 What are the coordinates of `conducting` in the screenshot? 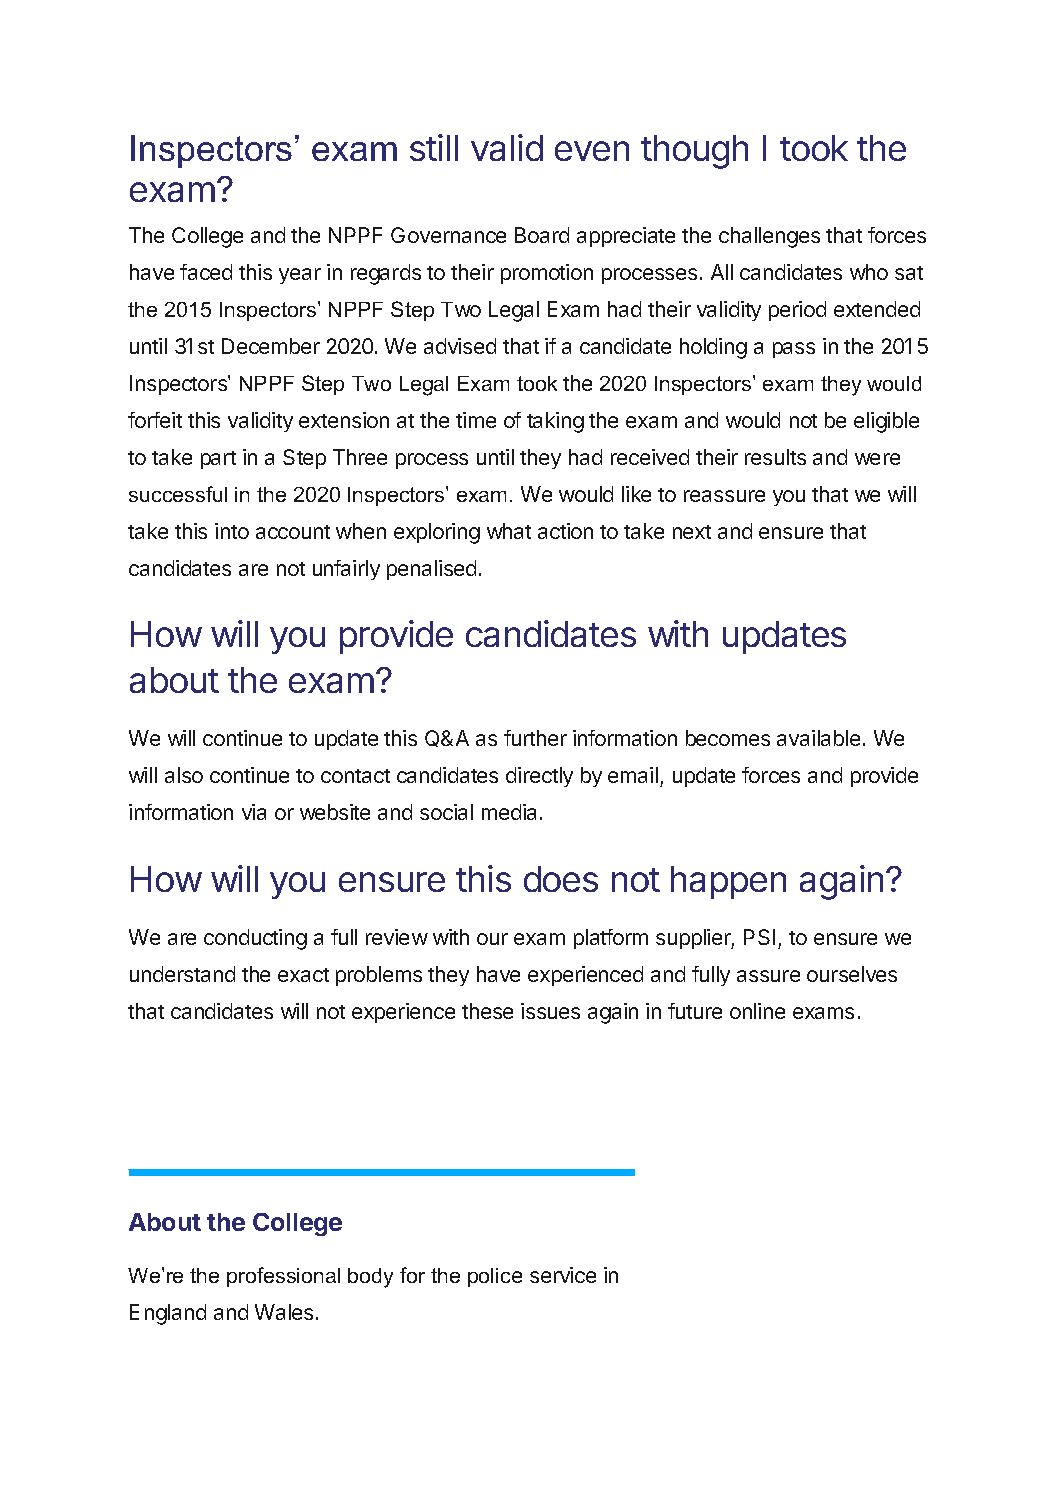 It's located at (255, 939).
